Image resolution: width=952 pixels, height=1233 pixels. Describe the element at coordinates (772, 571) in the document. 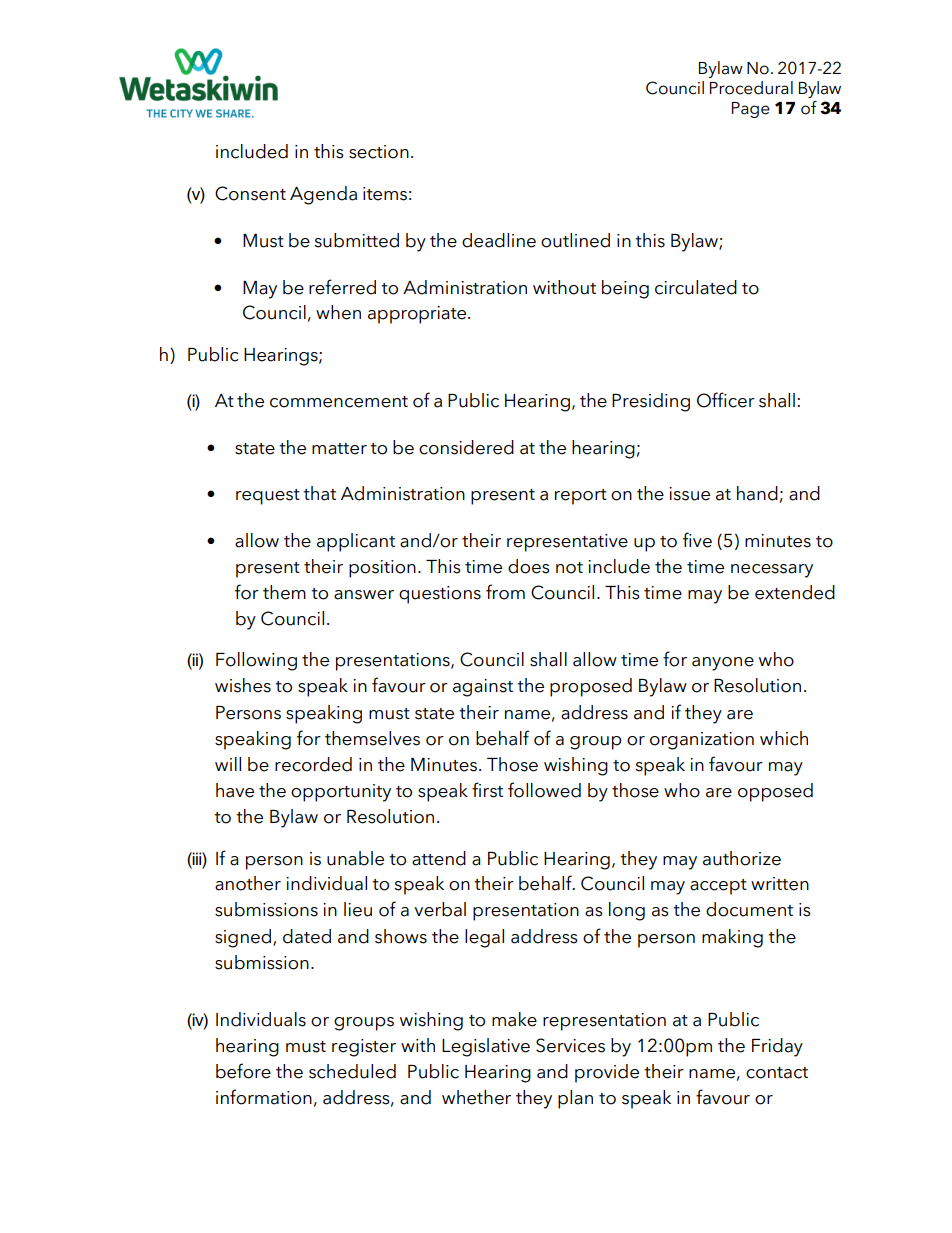

I see `necessary` at that location.
